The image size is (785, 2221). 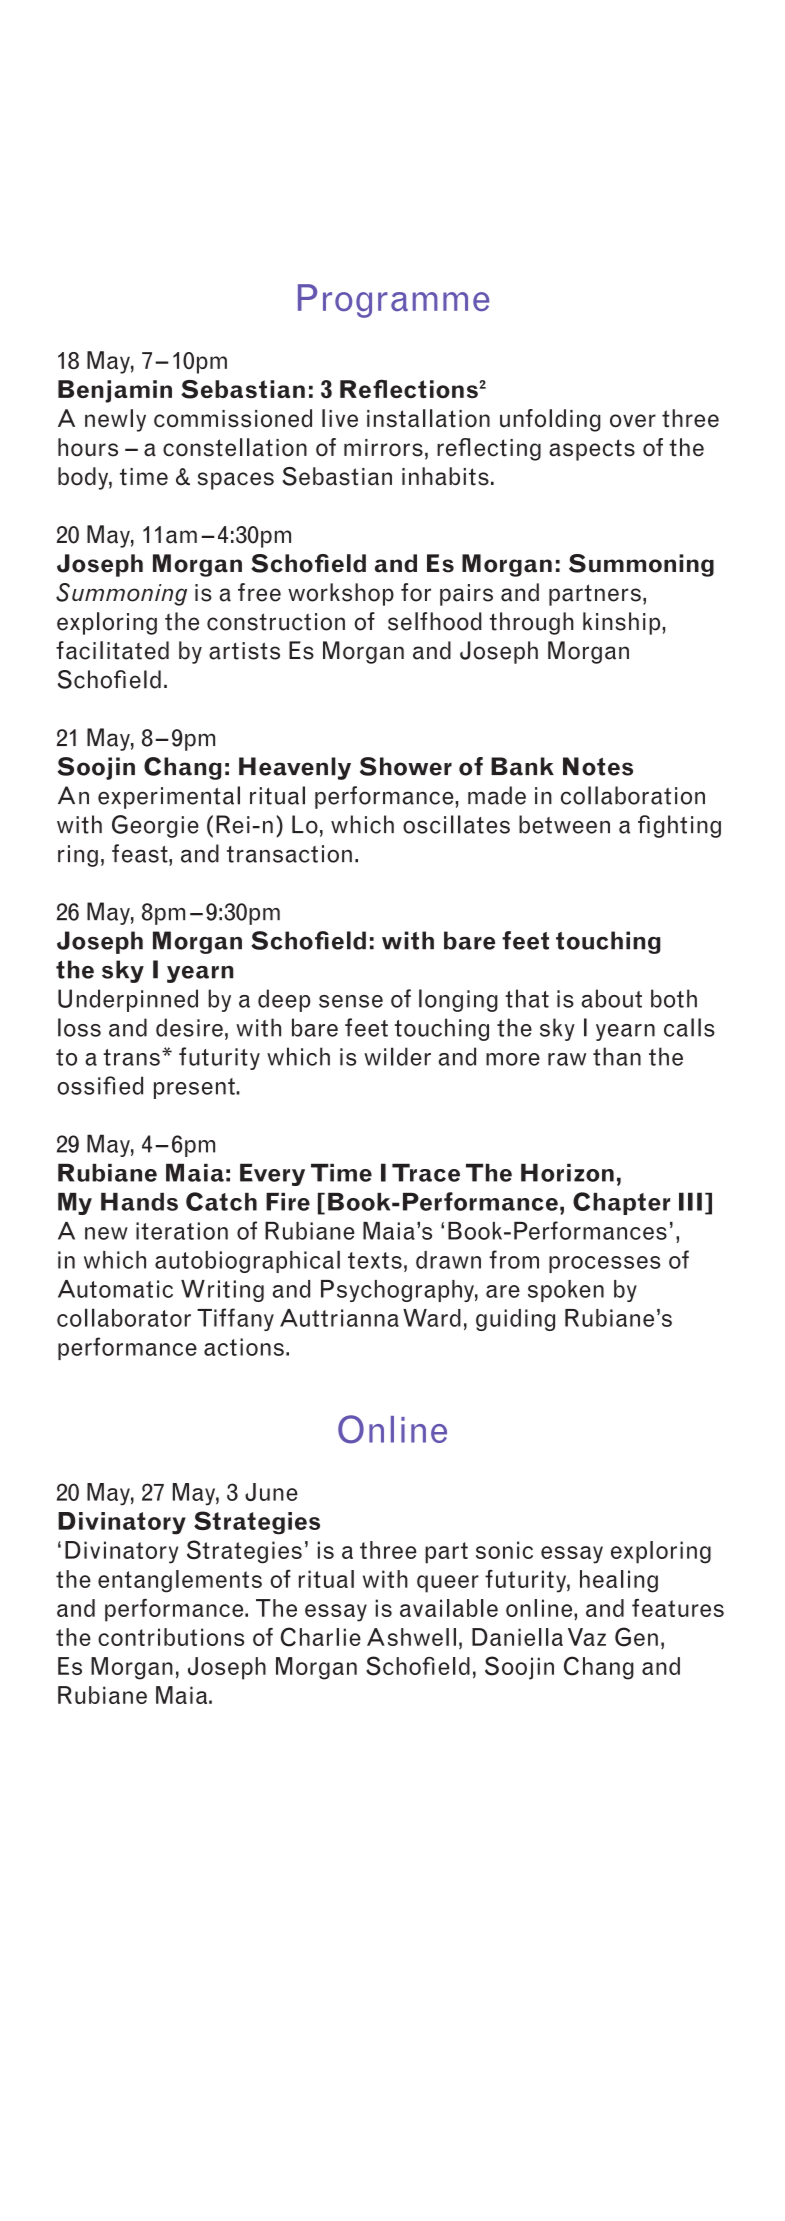 What do you see at coordinates (115, 391) in the page?
I see `Benjamin` at bounding box center [115, 391].
